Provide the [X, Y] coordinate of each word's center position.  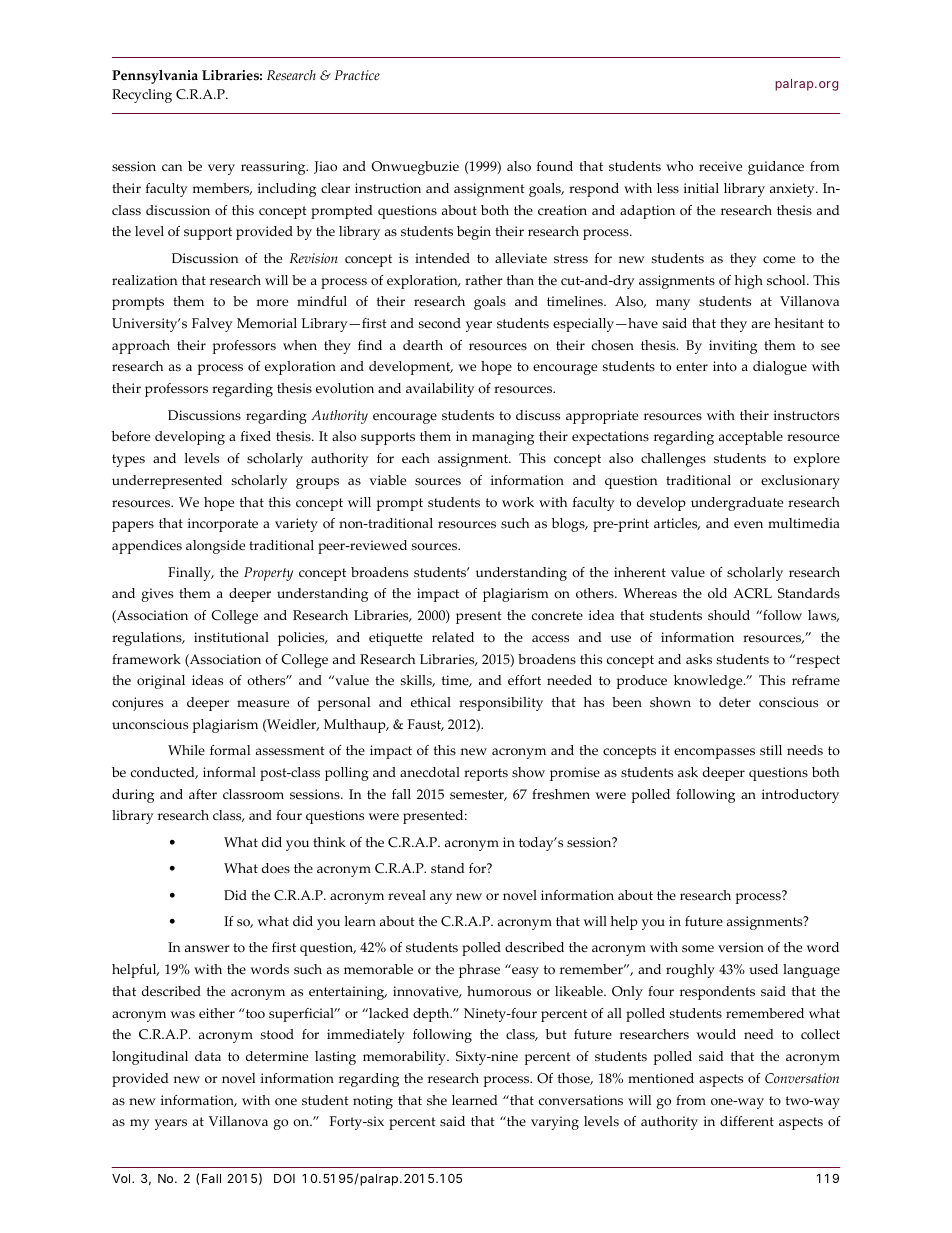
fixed [256, 436]
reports [486, 774]
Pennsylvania [155, 77]
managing [503, 438]
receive [720, 166]
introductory [800, 796]
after [203, 794]
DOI [284, 1178]
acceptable [751, 438]
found [555, 166]
